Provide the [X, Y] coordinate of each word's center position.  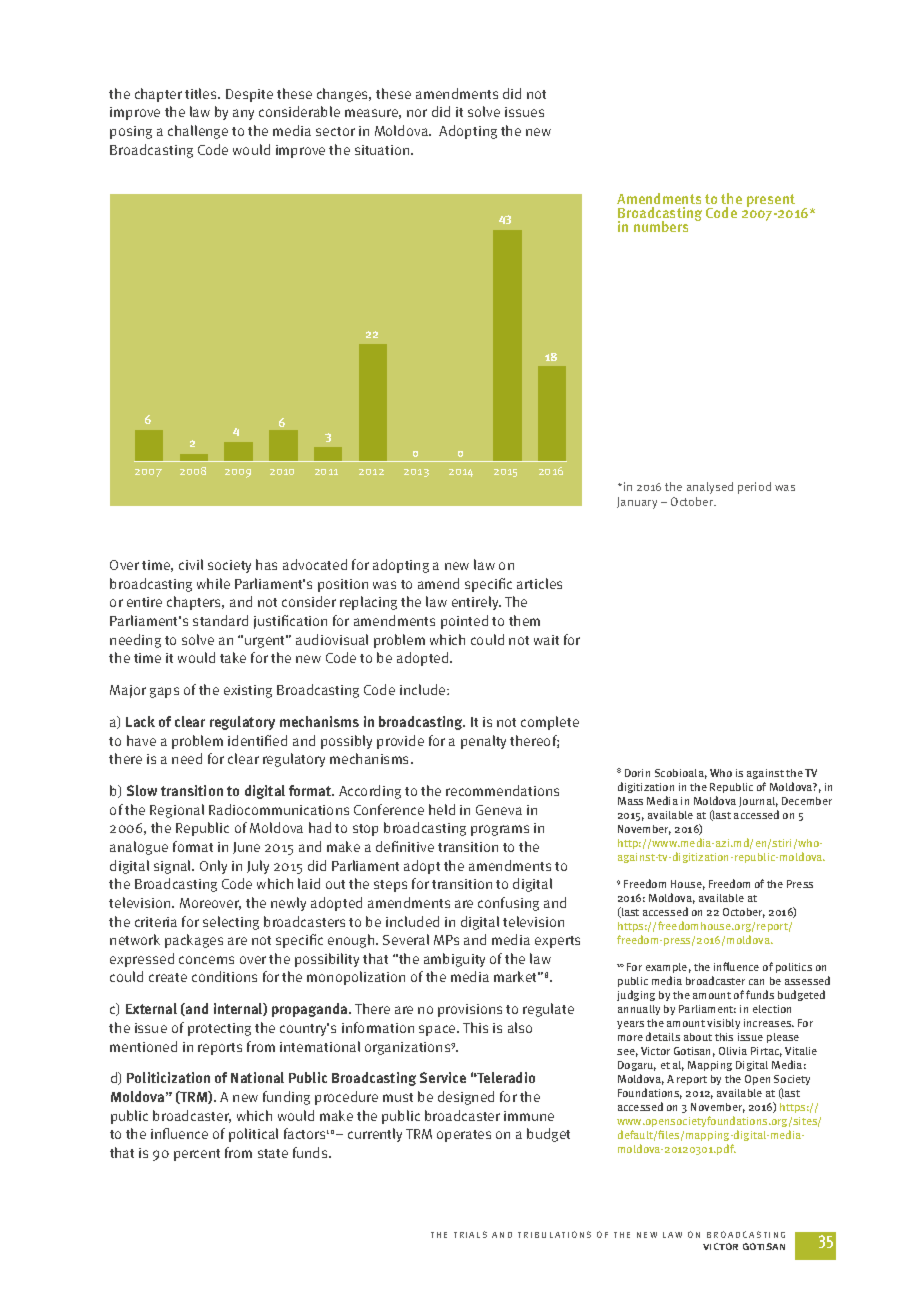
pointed [464, 622]
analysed [710, 488]
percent [197, 1155]
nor [417, 113]
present [771, 200]
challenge [198, 132]
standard [220, 620]
